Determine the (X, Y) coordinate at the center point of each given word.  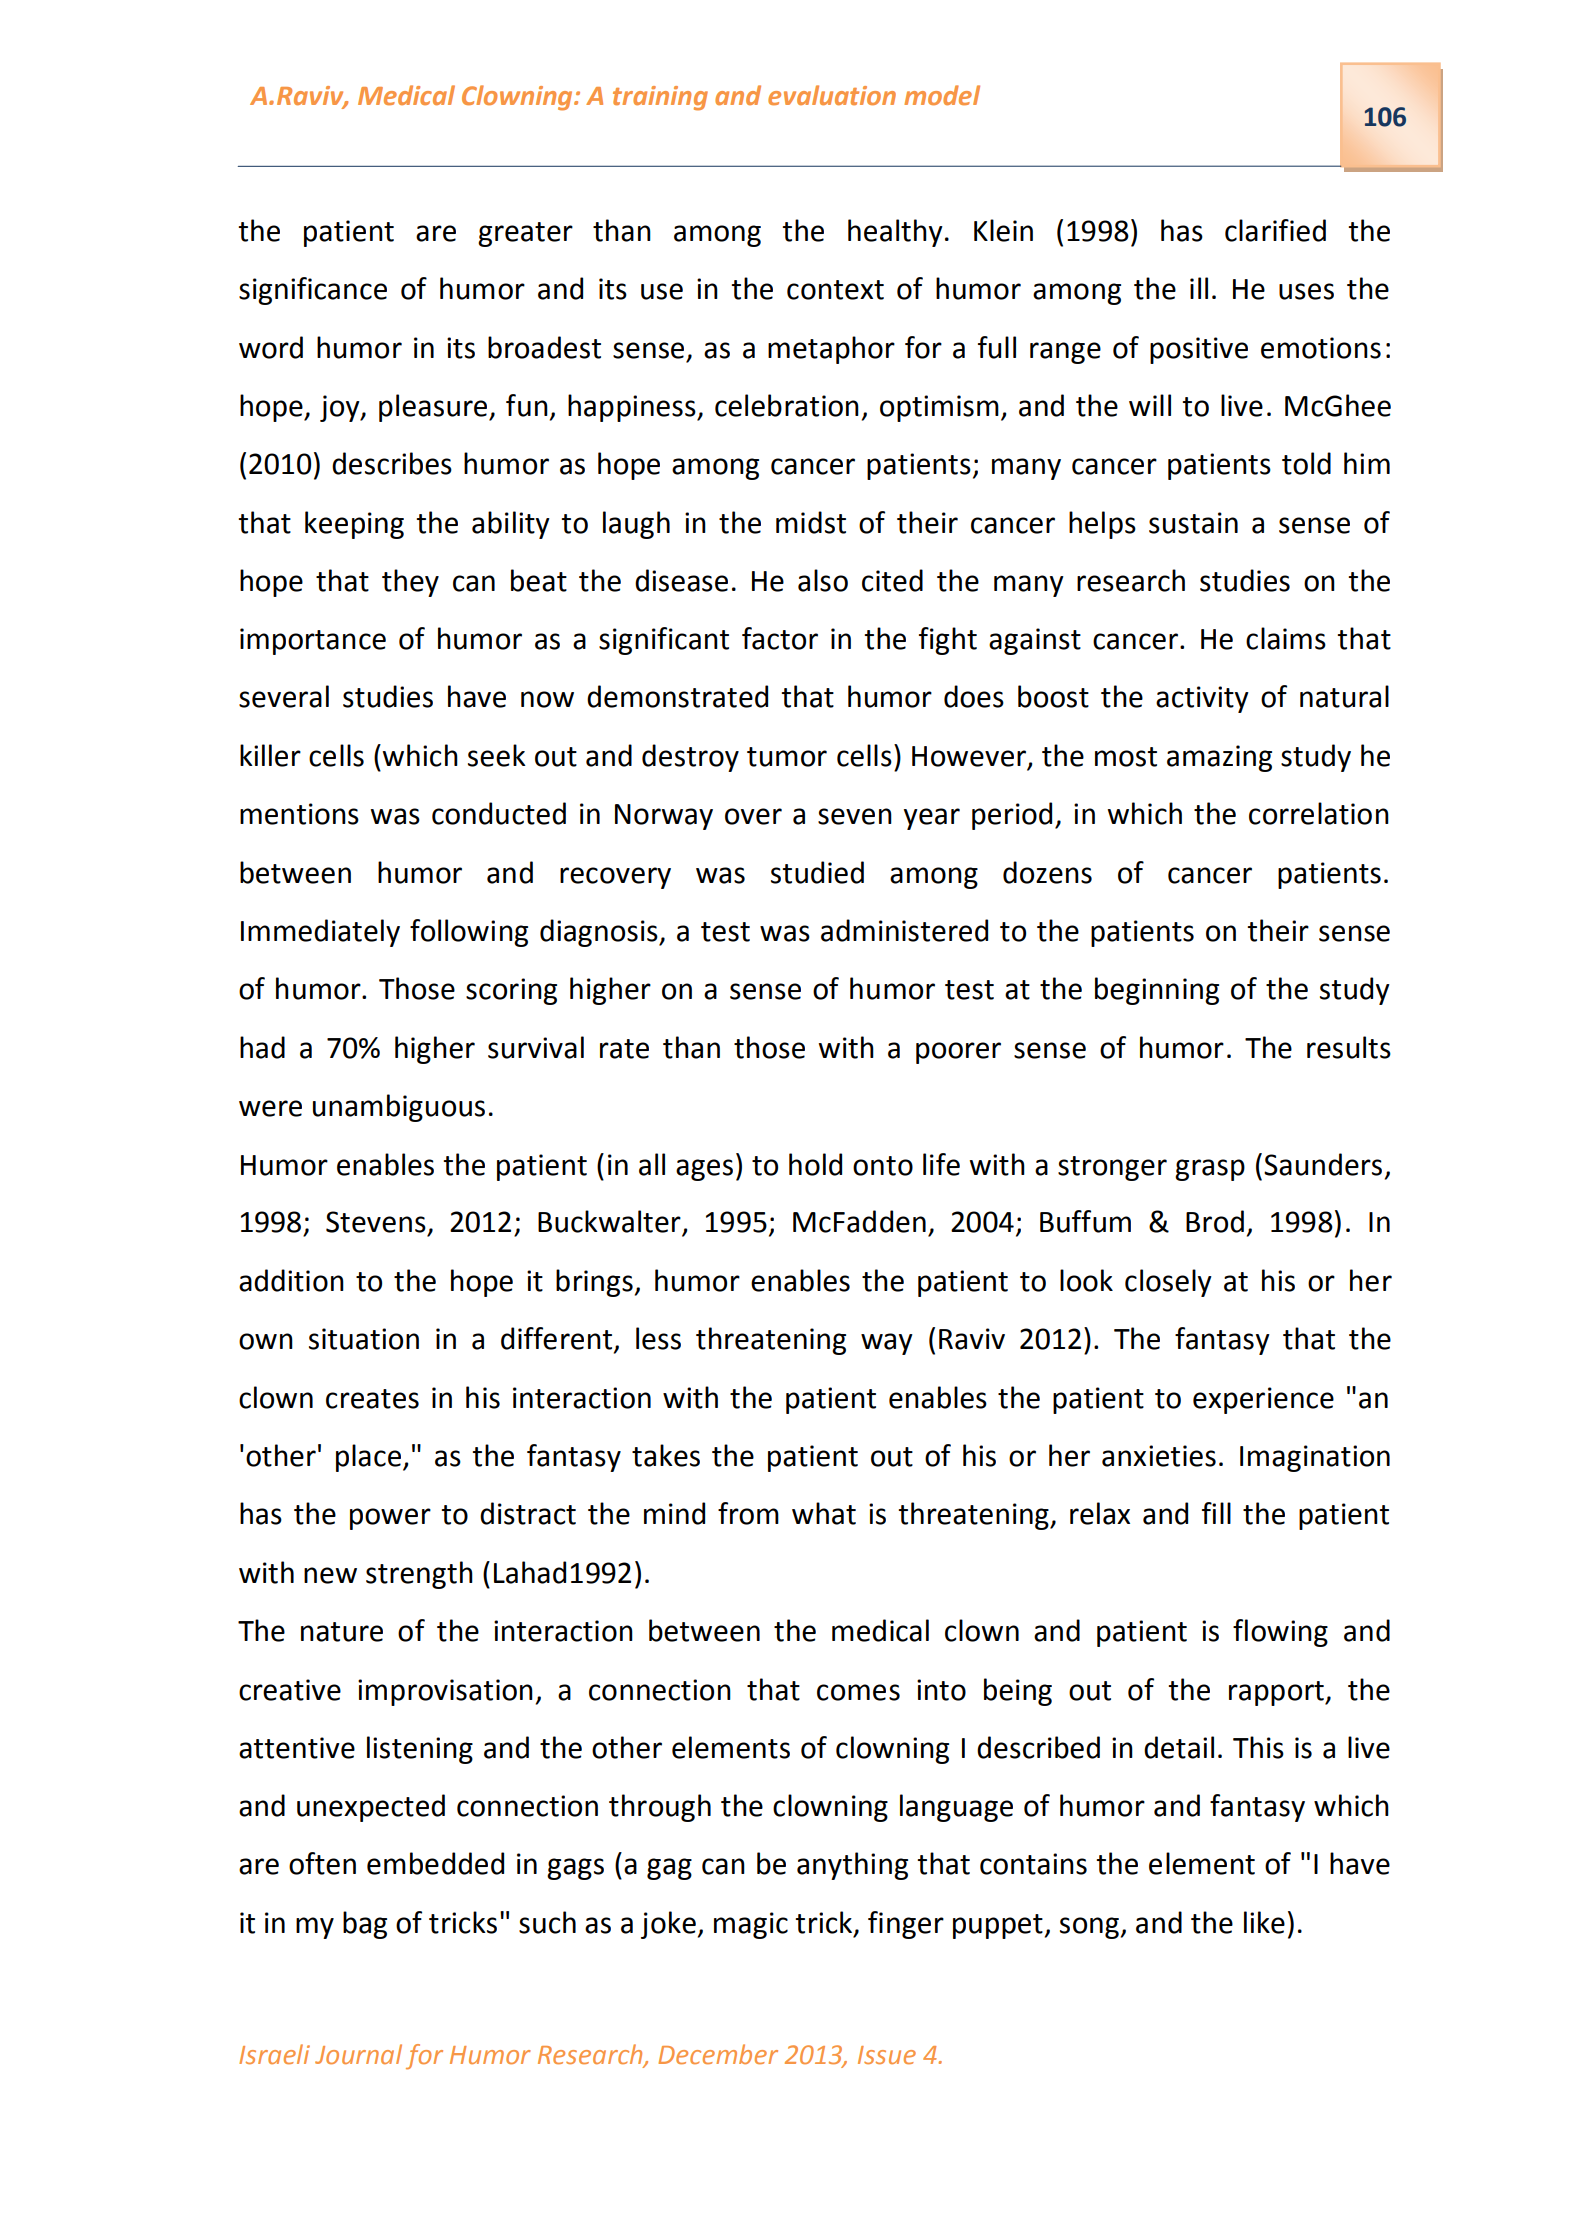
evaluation (832, 95)
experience (1263, 1400)
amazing (1219, 758)
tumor (787, 757)
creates (372, 1399)
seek (497, 755)
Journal (358, 2054)
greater (525, 234)
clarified (1275, 230)
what (824, 1513)
